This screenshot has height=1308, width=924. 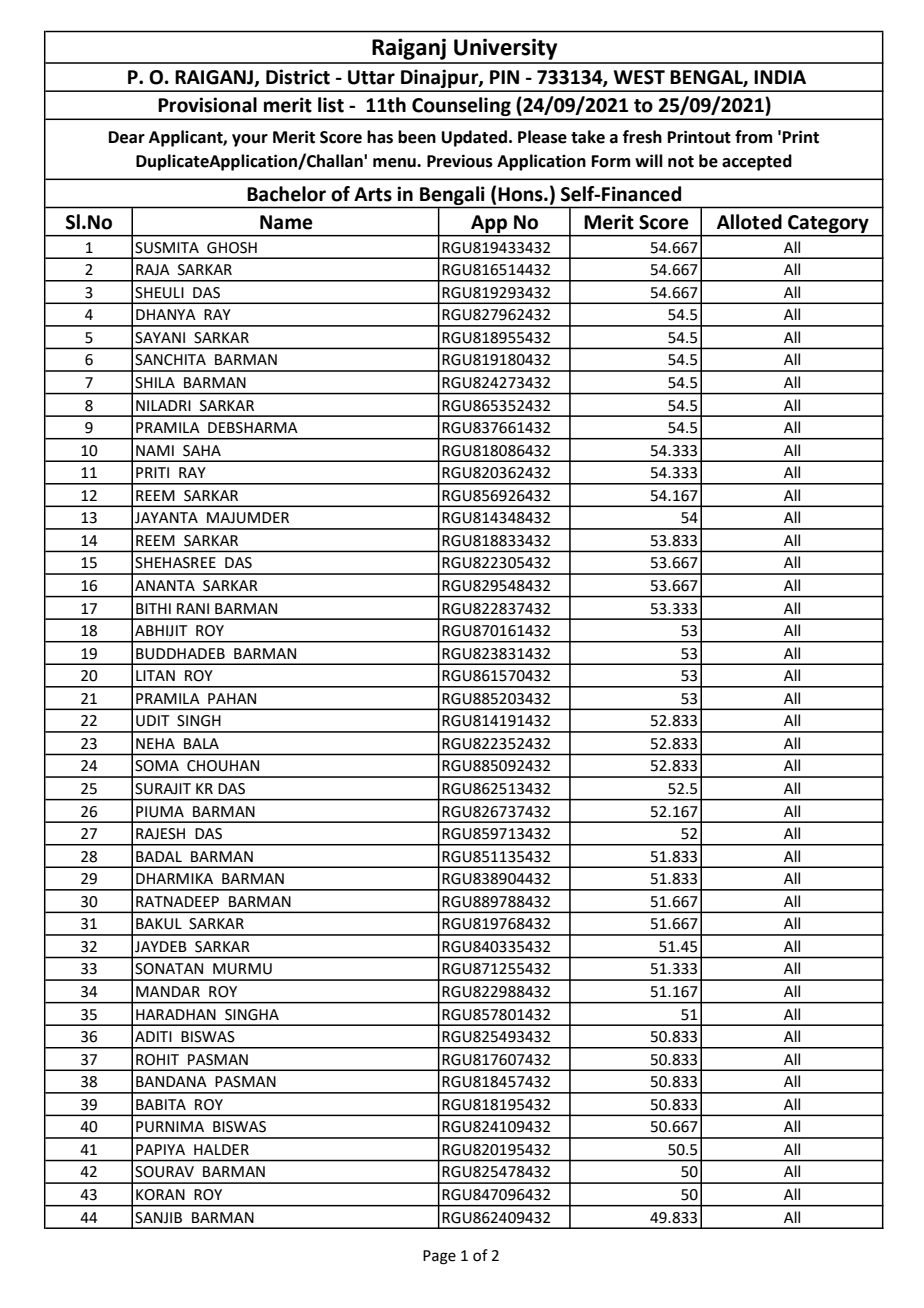 I want to click on BALA, so click(x=201, y=743).
